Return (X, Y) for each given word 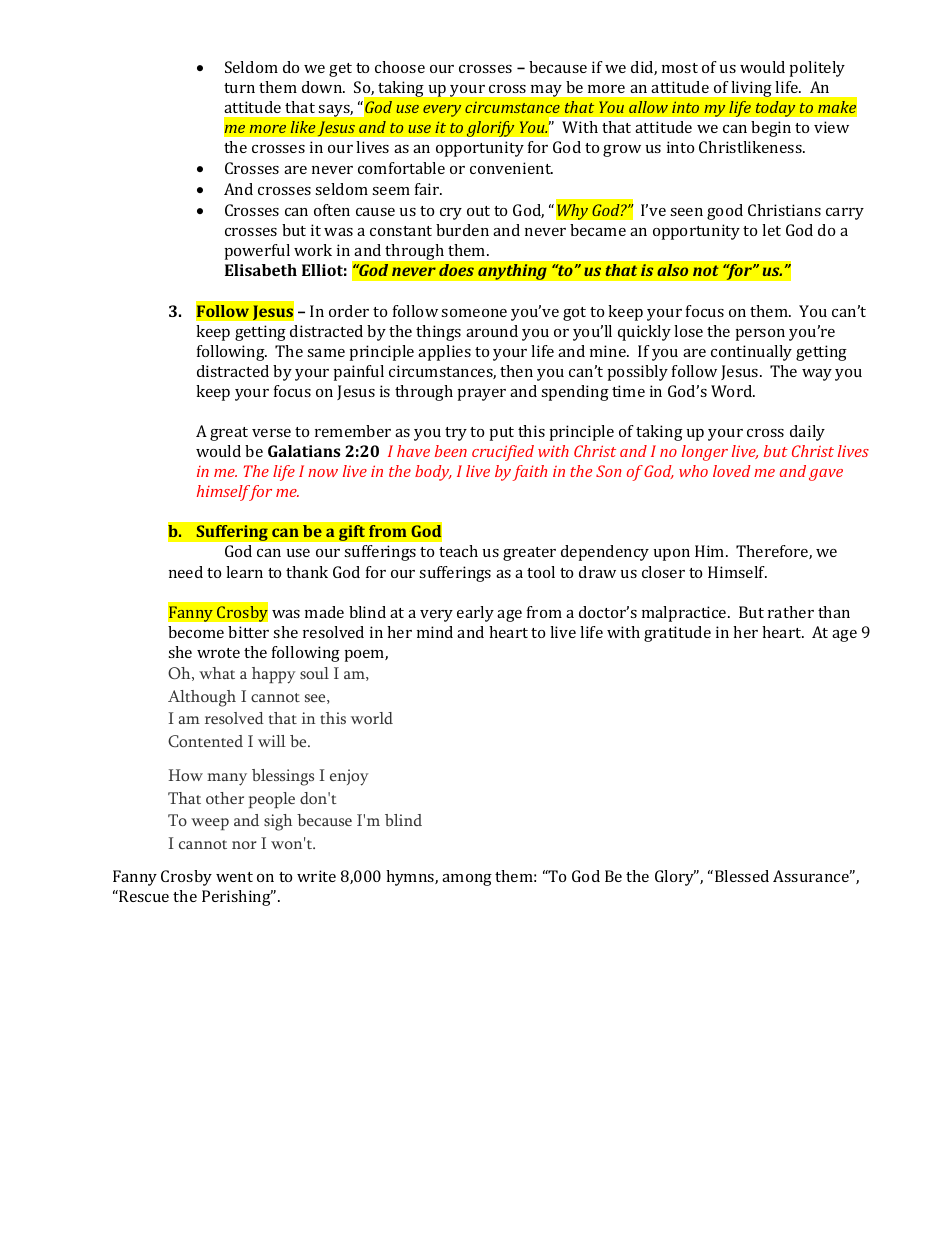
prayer (482, 395)
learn (244, 572)
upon (672, 555)
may (546, 91)
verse (271, 433)
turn (239, 88)
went (234, 877)
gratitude (677, 634)
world (372, 718)
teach (458, 551)
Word (733, 391)
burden (462, 230)
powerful (257, 252)
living (751, 89)
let (771, 230)
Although (202, 698)
